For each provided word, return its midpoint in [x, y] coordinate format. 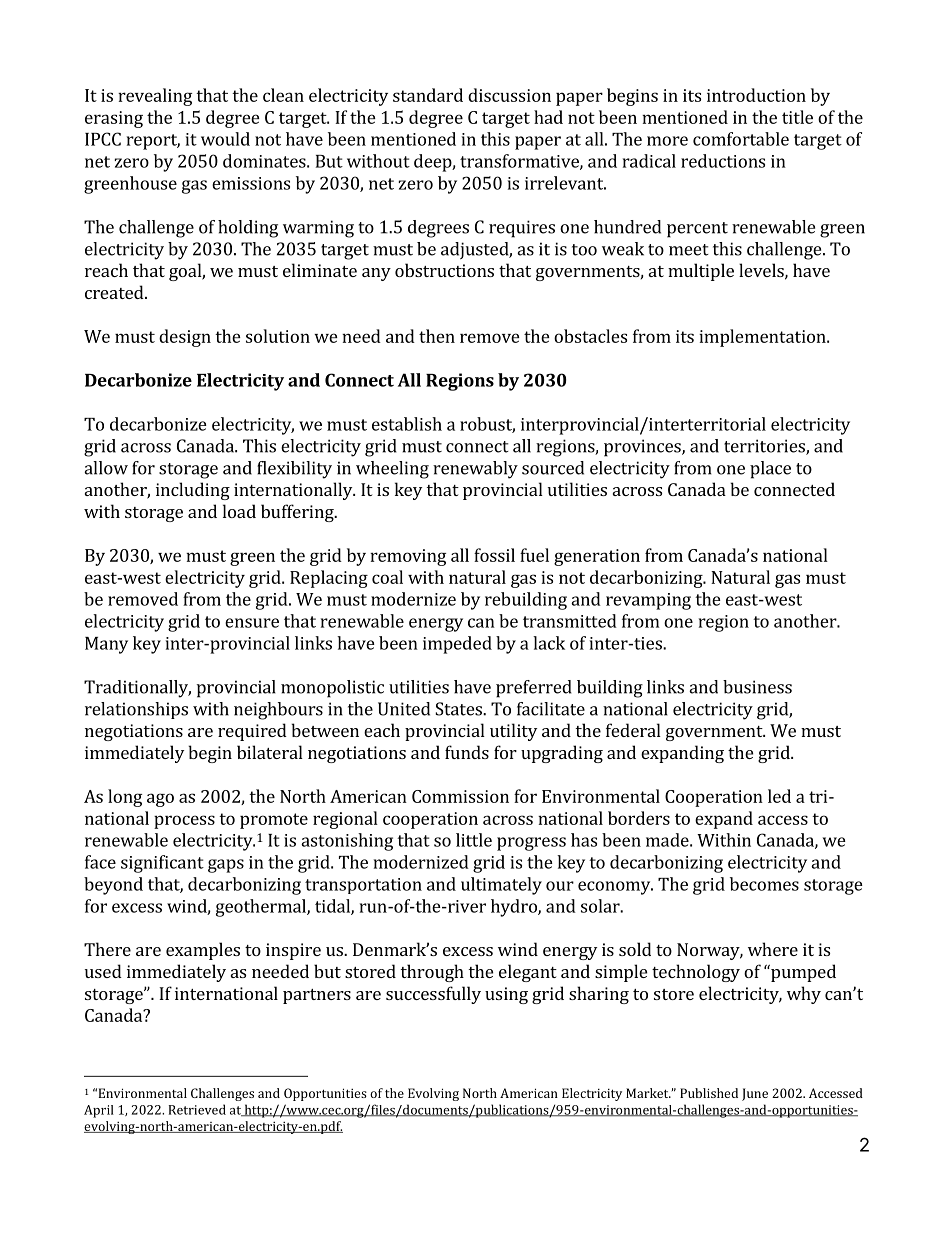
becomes [764, 884]
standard [428, 95]
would [225, 139]
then [437, 336]
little [474, 840]
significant [162, 864]
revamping [648, 601]
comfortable [741, 139]
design [185, 338]
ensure [252, 623]
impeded [457, 645]
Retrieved [197, 1109]
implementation [763, 338]
